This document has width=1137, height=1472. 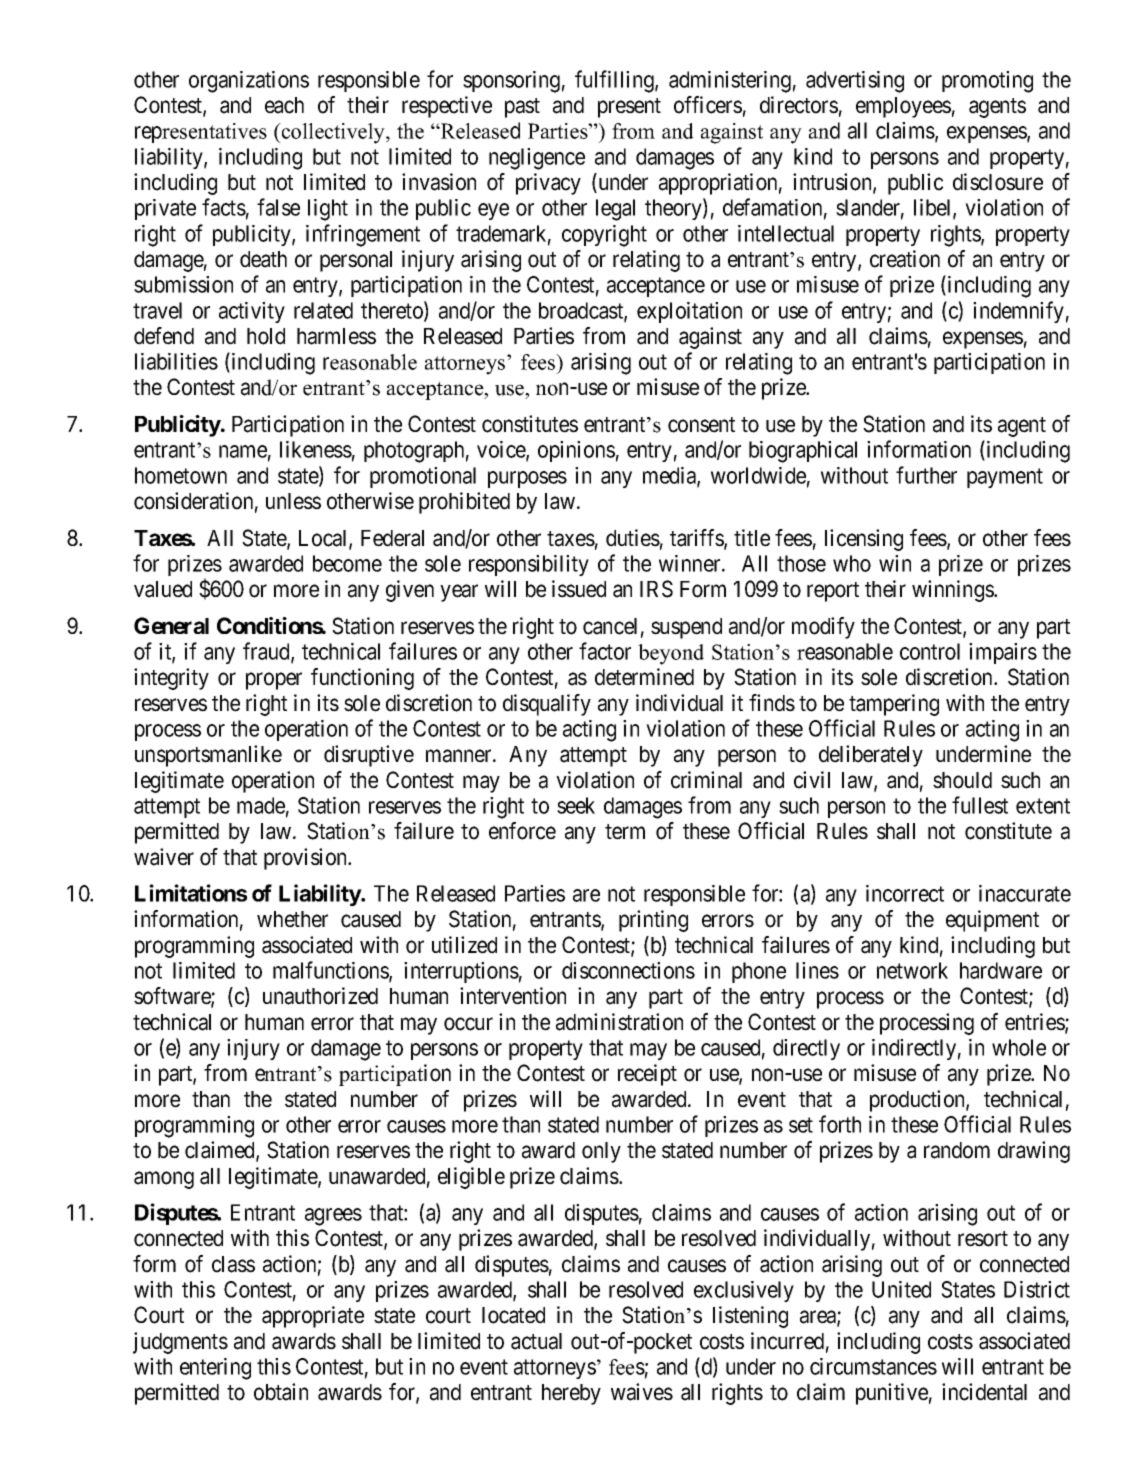 What do you see at coordinates (164, 1180) in the document?
I see `among` at bounding box center [164, 1180].
